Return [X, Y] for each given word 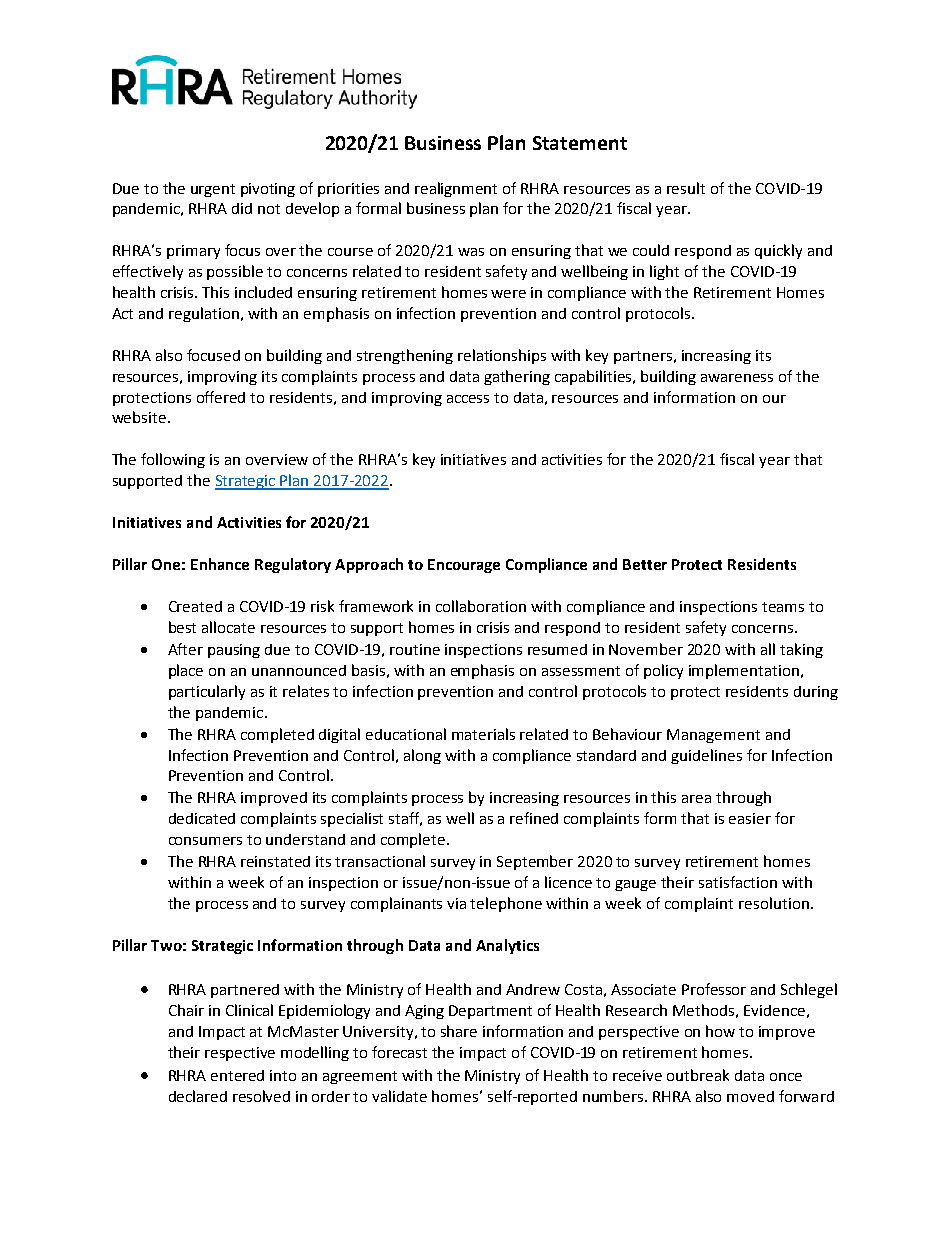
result [686, 188]
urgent [213, 190]
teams [783, 607]
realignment [456, 189]
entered [237, 1075]
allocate [228, 627]
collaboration [481, 606]
